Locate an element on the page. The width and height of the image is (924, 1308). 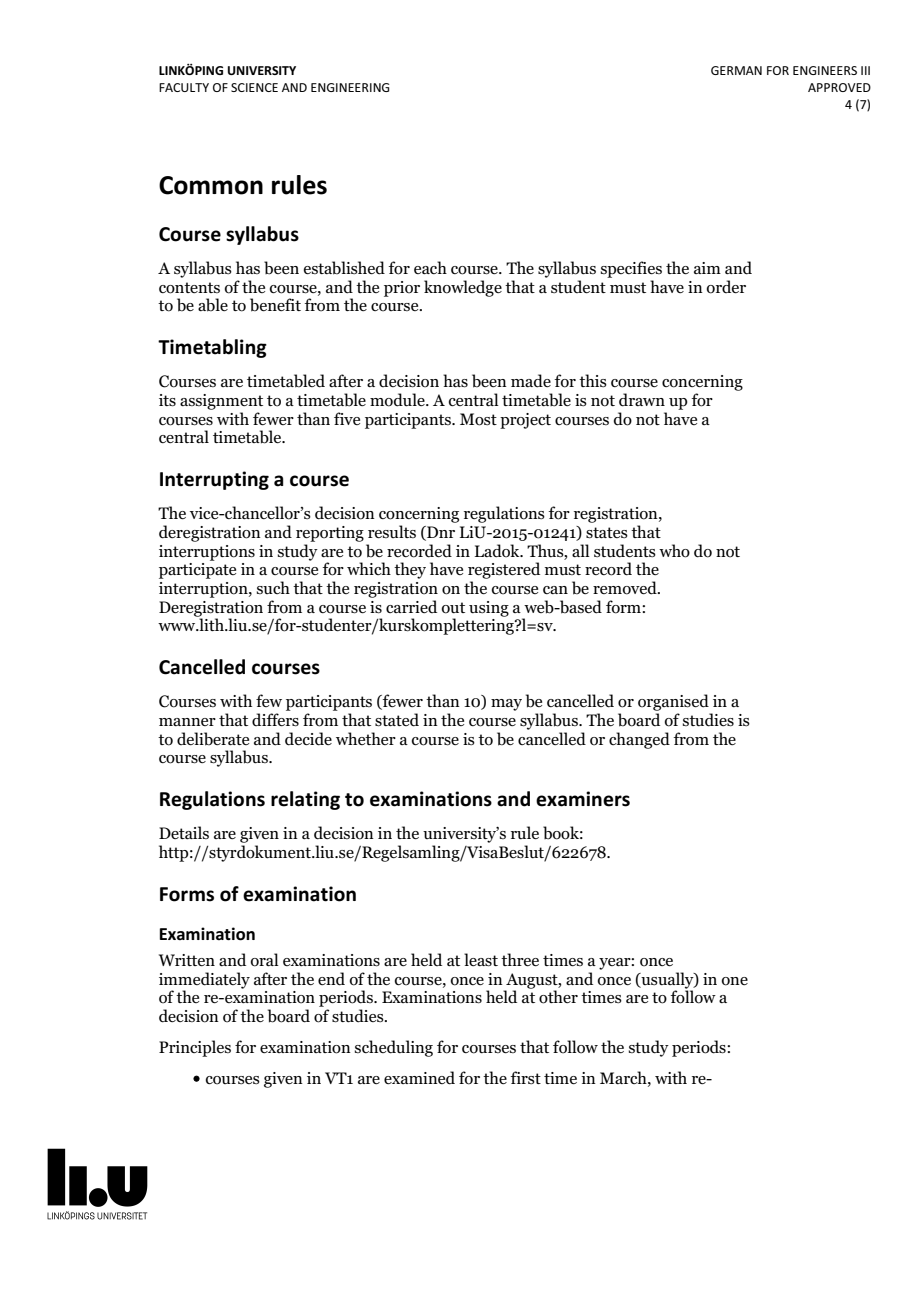
drawn is located at coordinates (642, 400).
